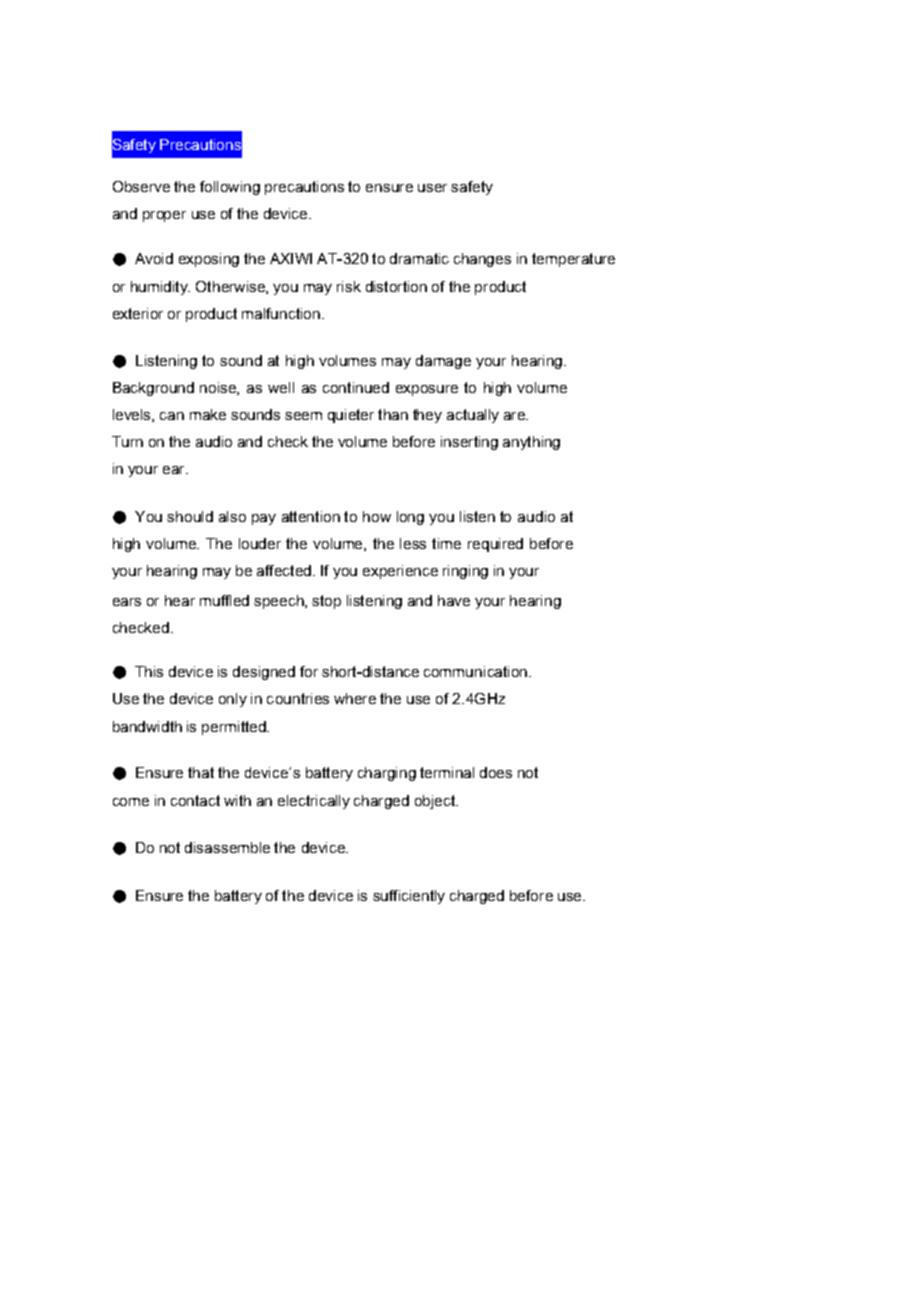 The height and width of the screenshot is (1307, 924). What do you see at coordinates (190, 516) in the screenshot?
I see `should` at bounding box center [190, 516].
